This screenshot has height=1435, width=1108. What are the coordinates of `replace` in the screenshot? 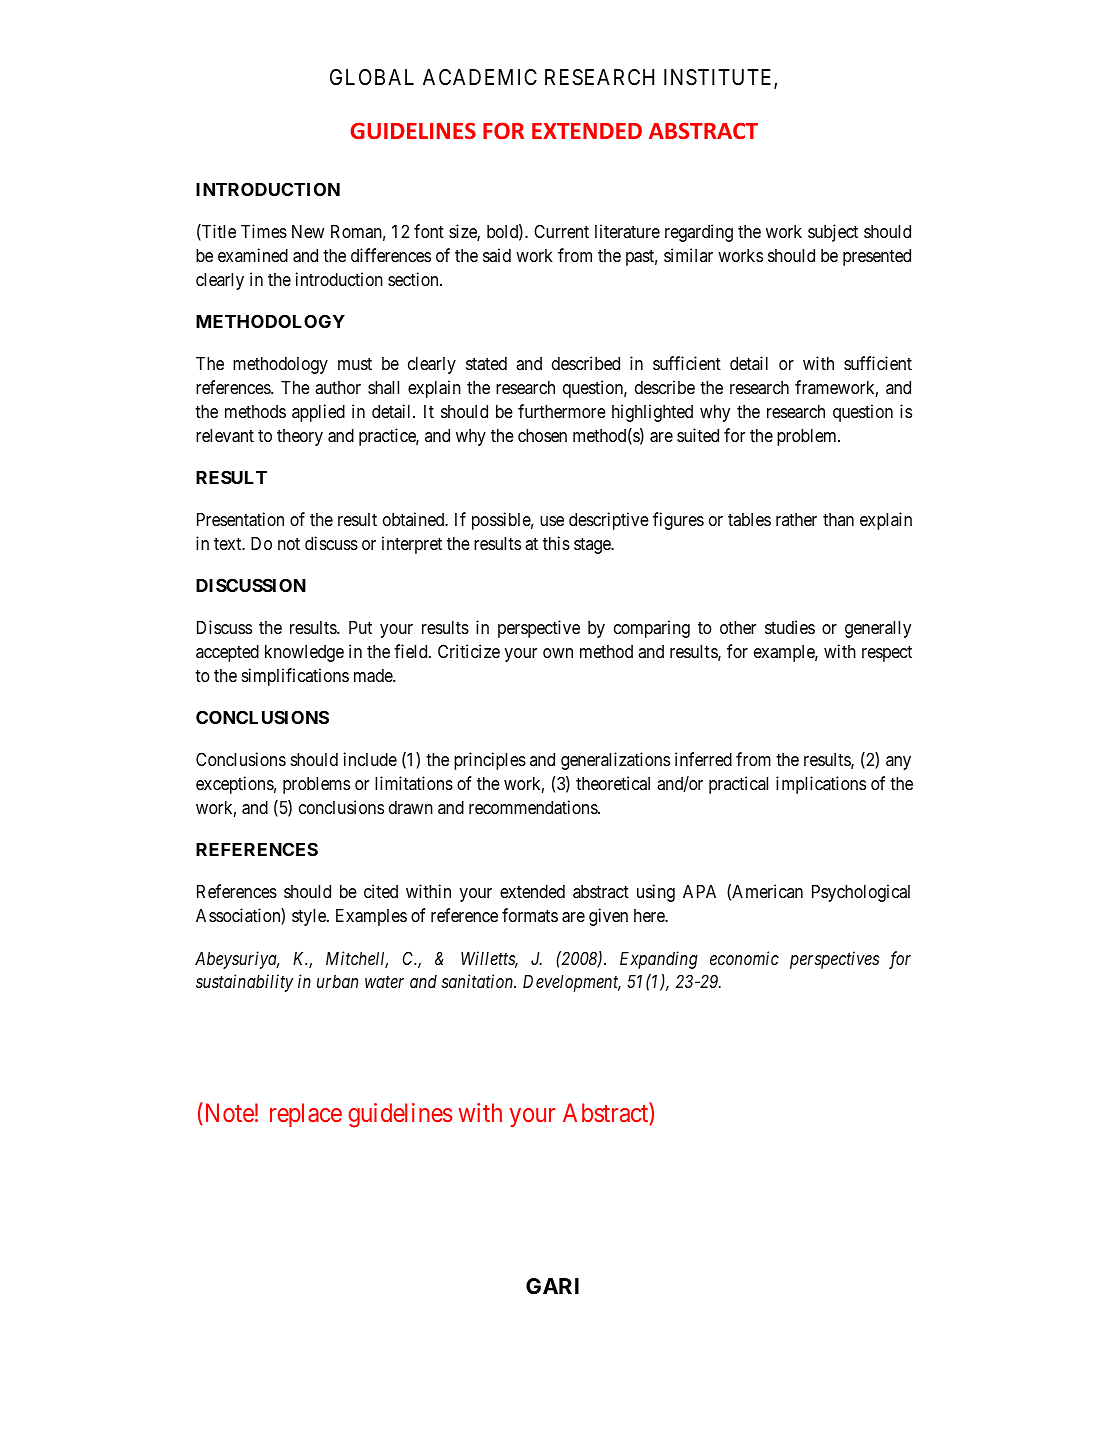 It's located at (306, 1115).
